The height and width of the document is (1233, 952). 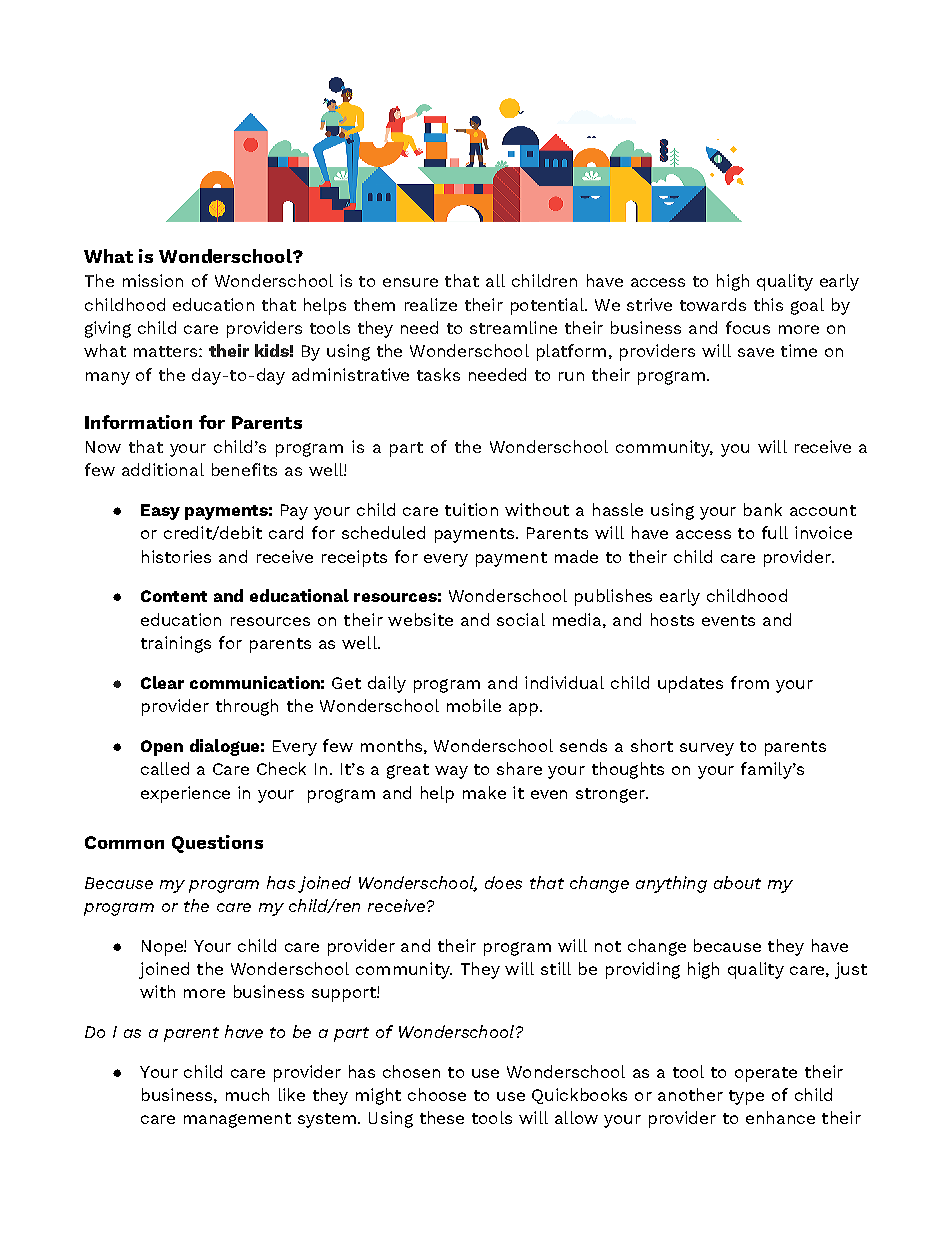 I want to click on this, so click(x=768, y=304).
